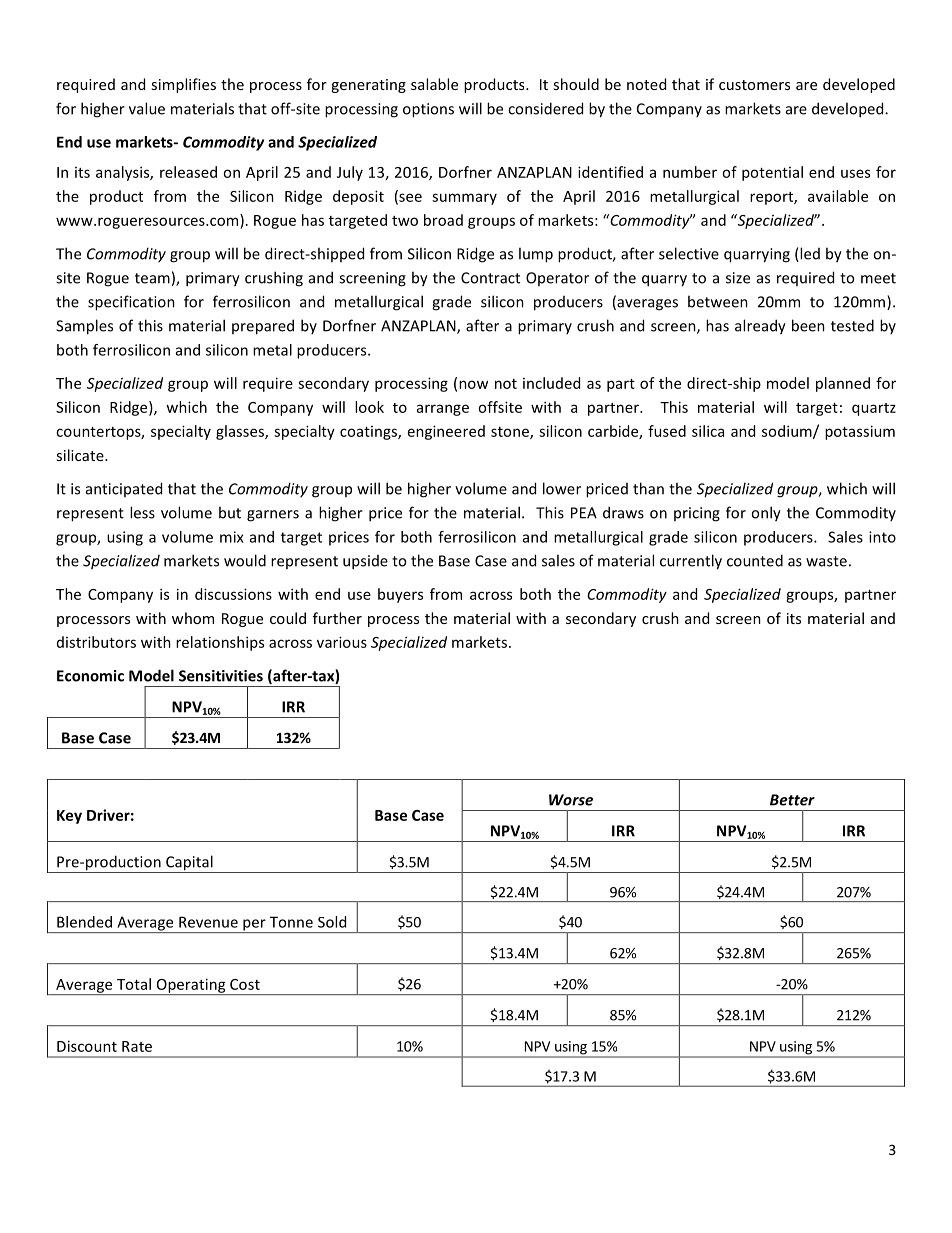 This page has width=952, height=1233. I want to click on value, so click(147, 108).
